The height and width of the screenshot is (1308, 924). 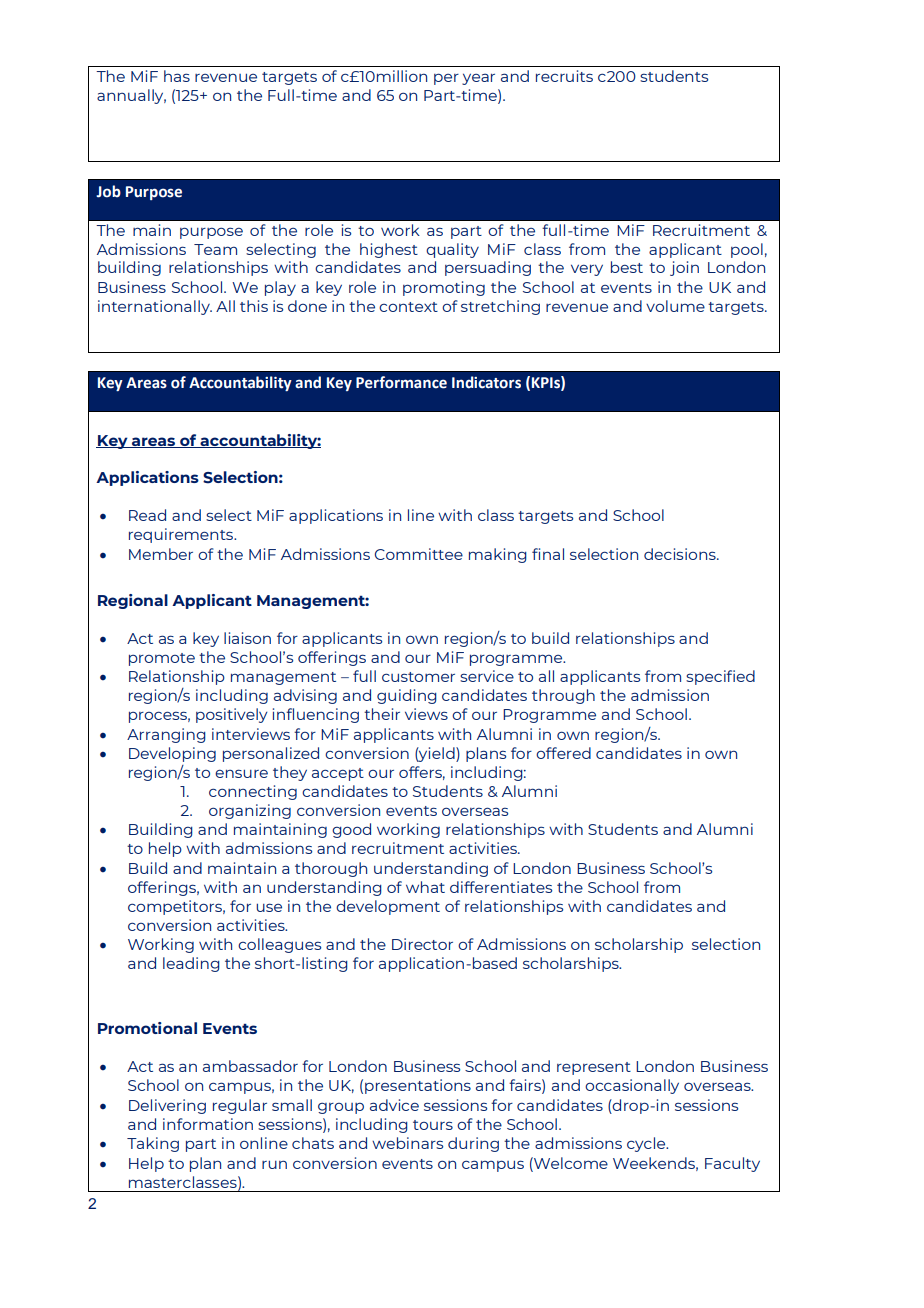 I want to click on information, so click(x=208, y=1124).
